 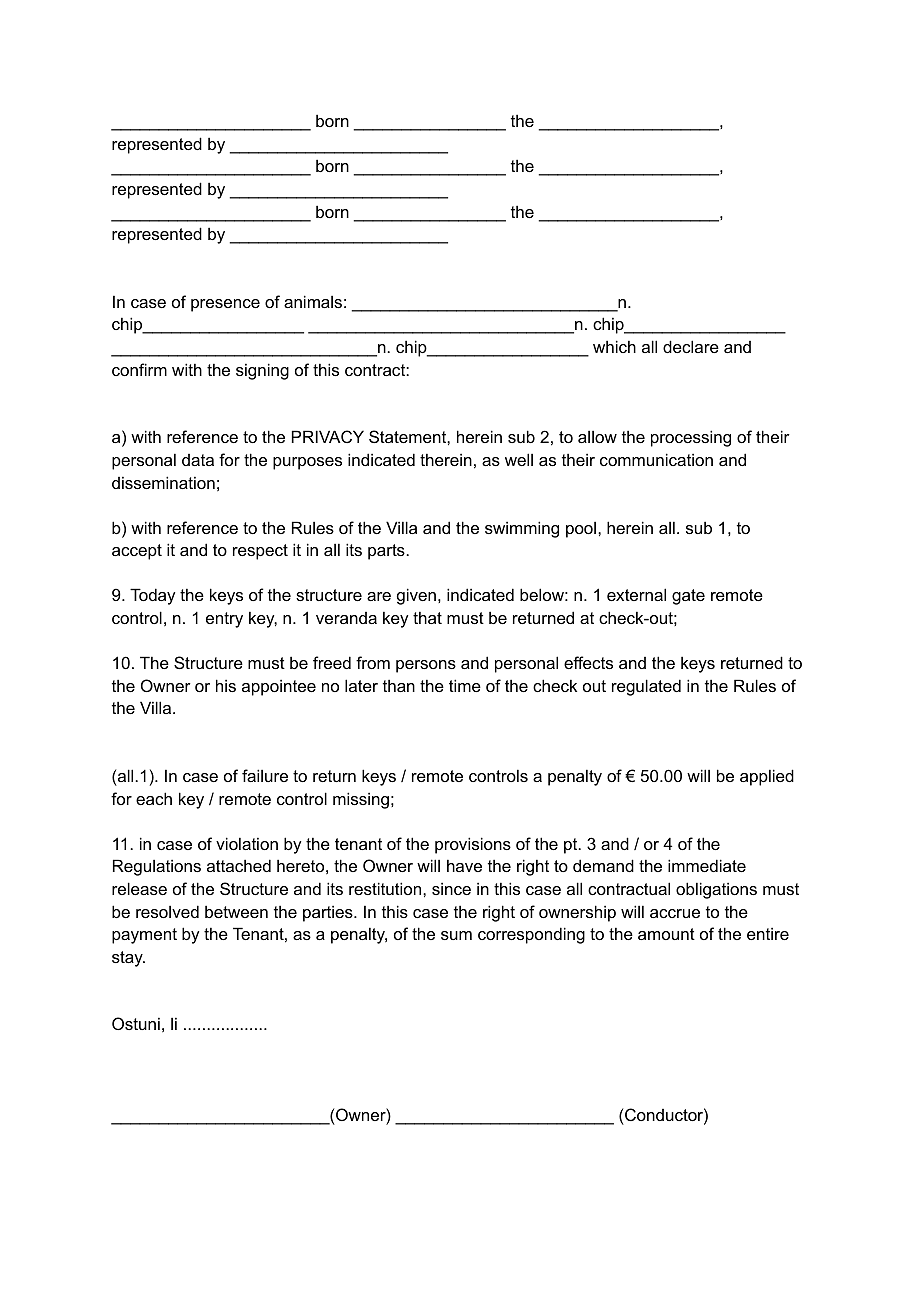 I want to click on declare, so click(x=691, y=346).
